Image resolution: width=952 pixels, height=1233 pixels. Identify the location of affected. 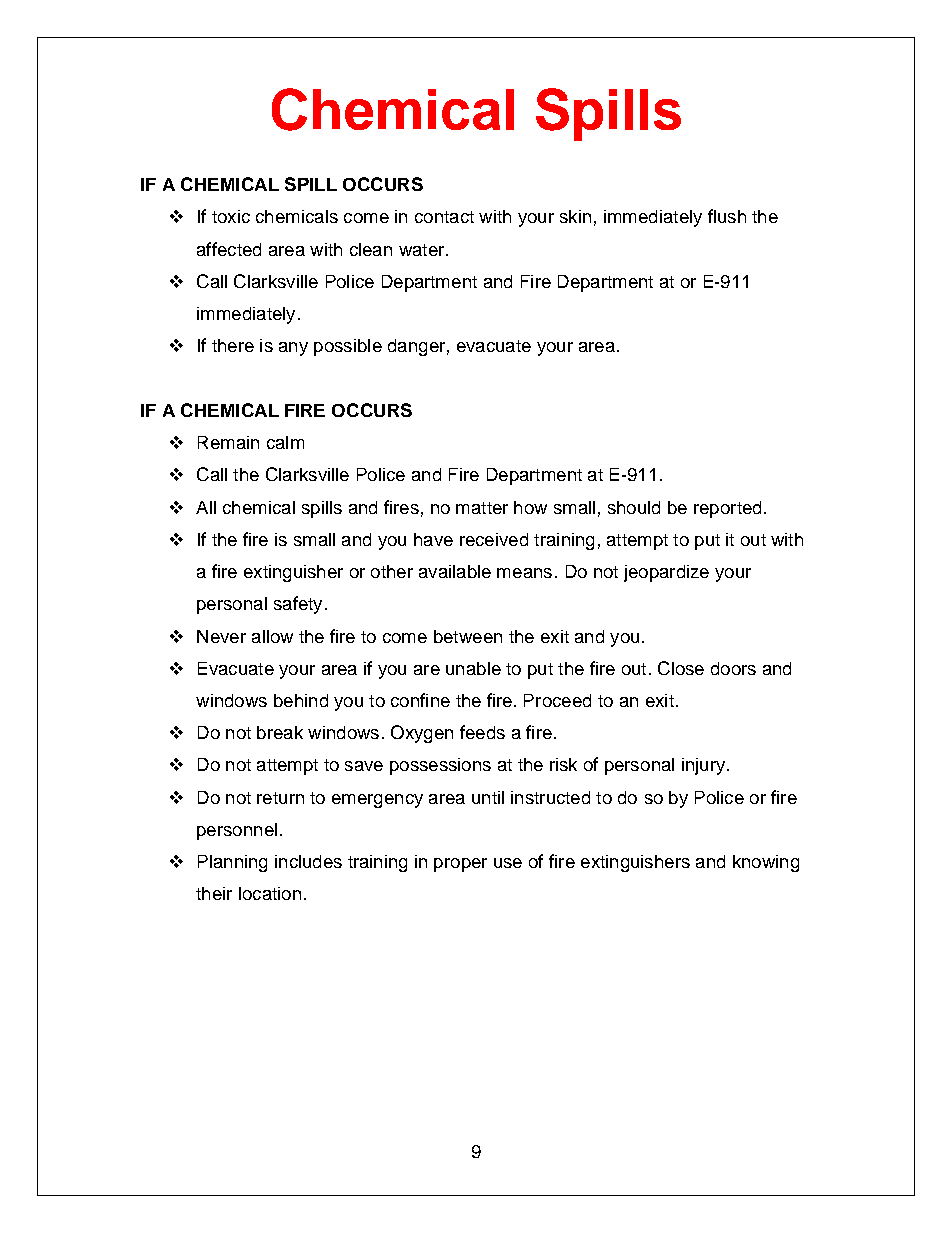
(229, 249).
